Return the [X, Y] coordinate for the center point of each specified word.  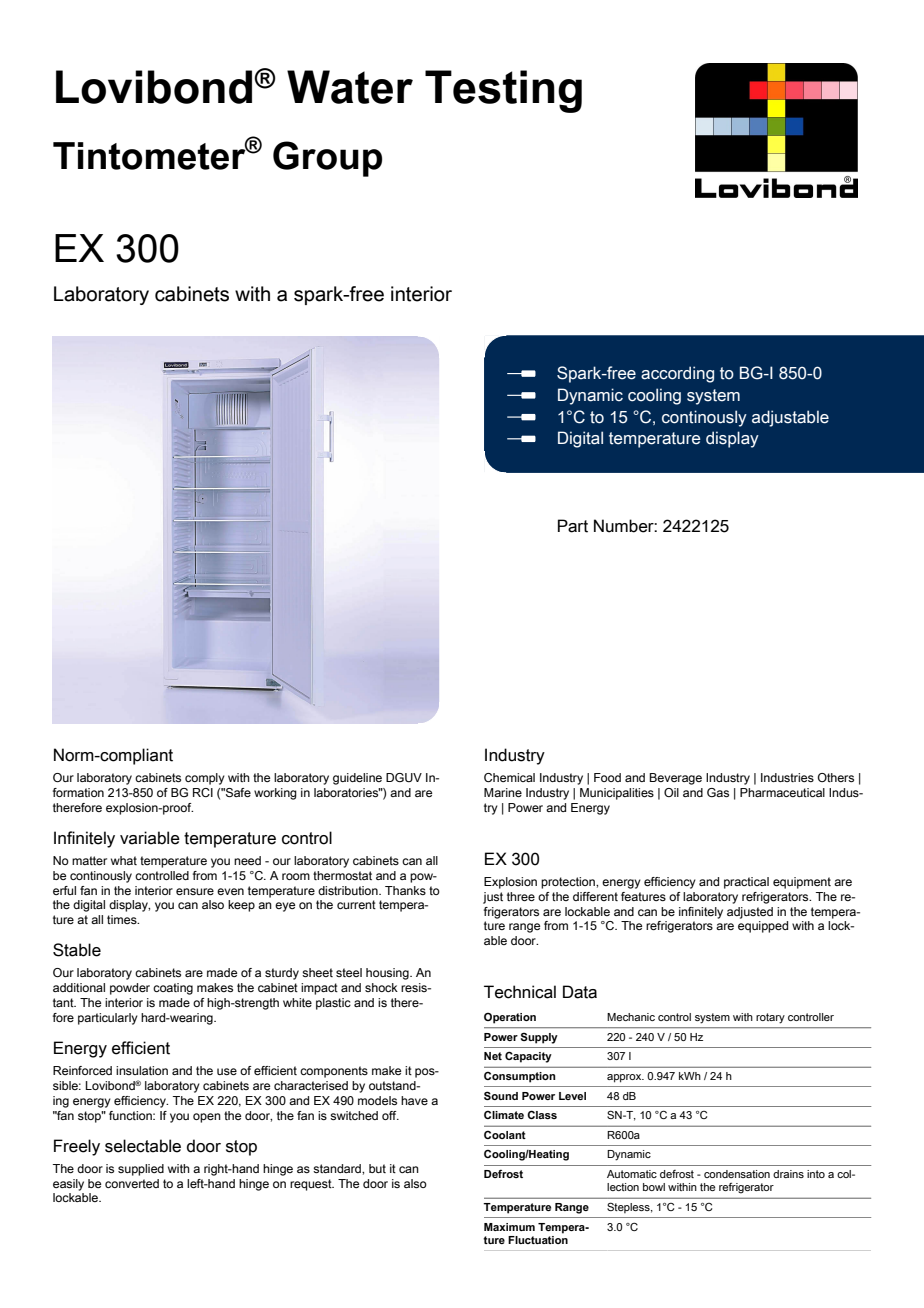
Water [350, 87]
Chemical [509, 777]
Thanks [405, 890]
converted [132, 1183]
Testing [503, 91]
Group [327, 159]
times [123, 919]
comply [205, 779]
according [677, 374]
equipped [763, 927]
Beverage [675, 779]
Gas [718, 792]
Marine [503, 792]
